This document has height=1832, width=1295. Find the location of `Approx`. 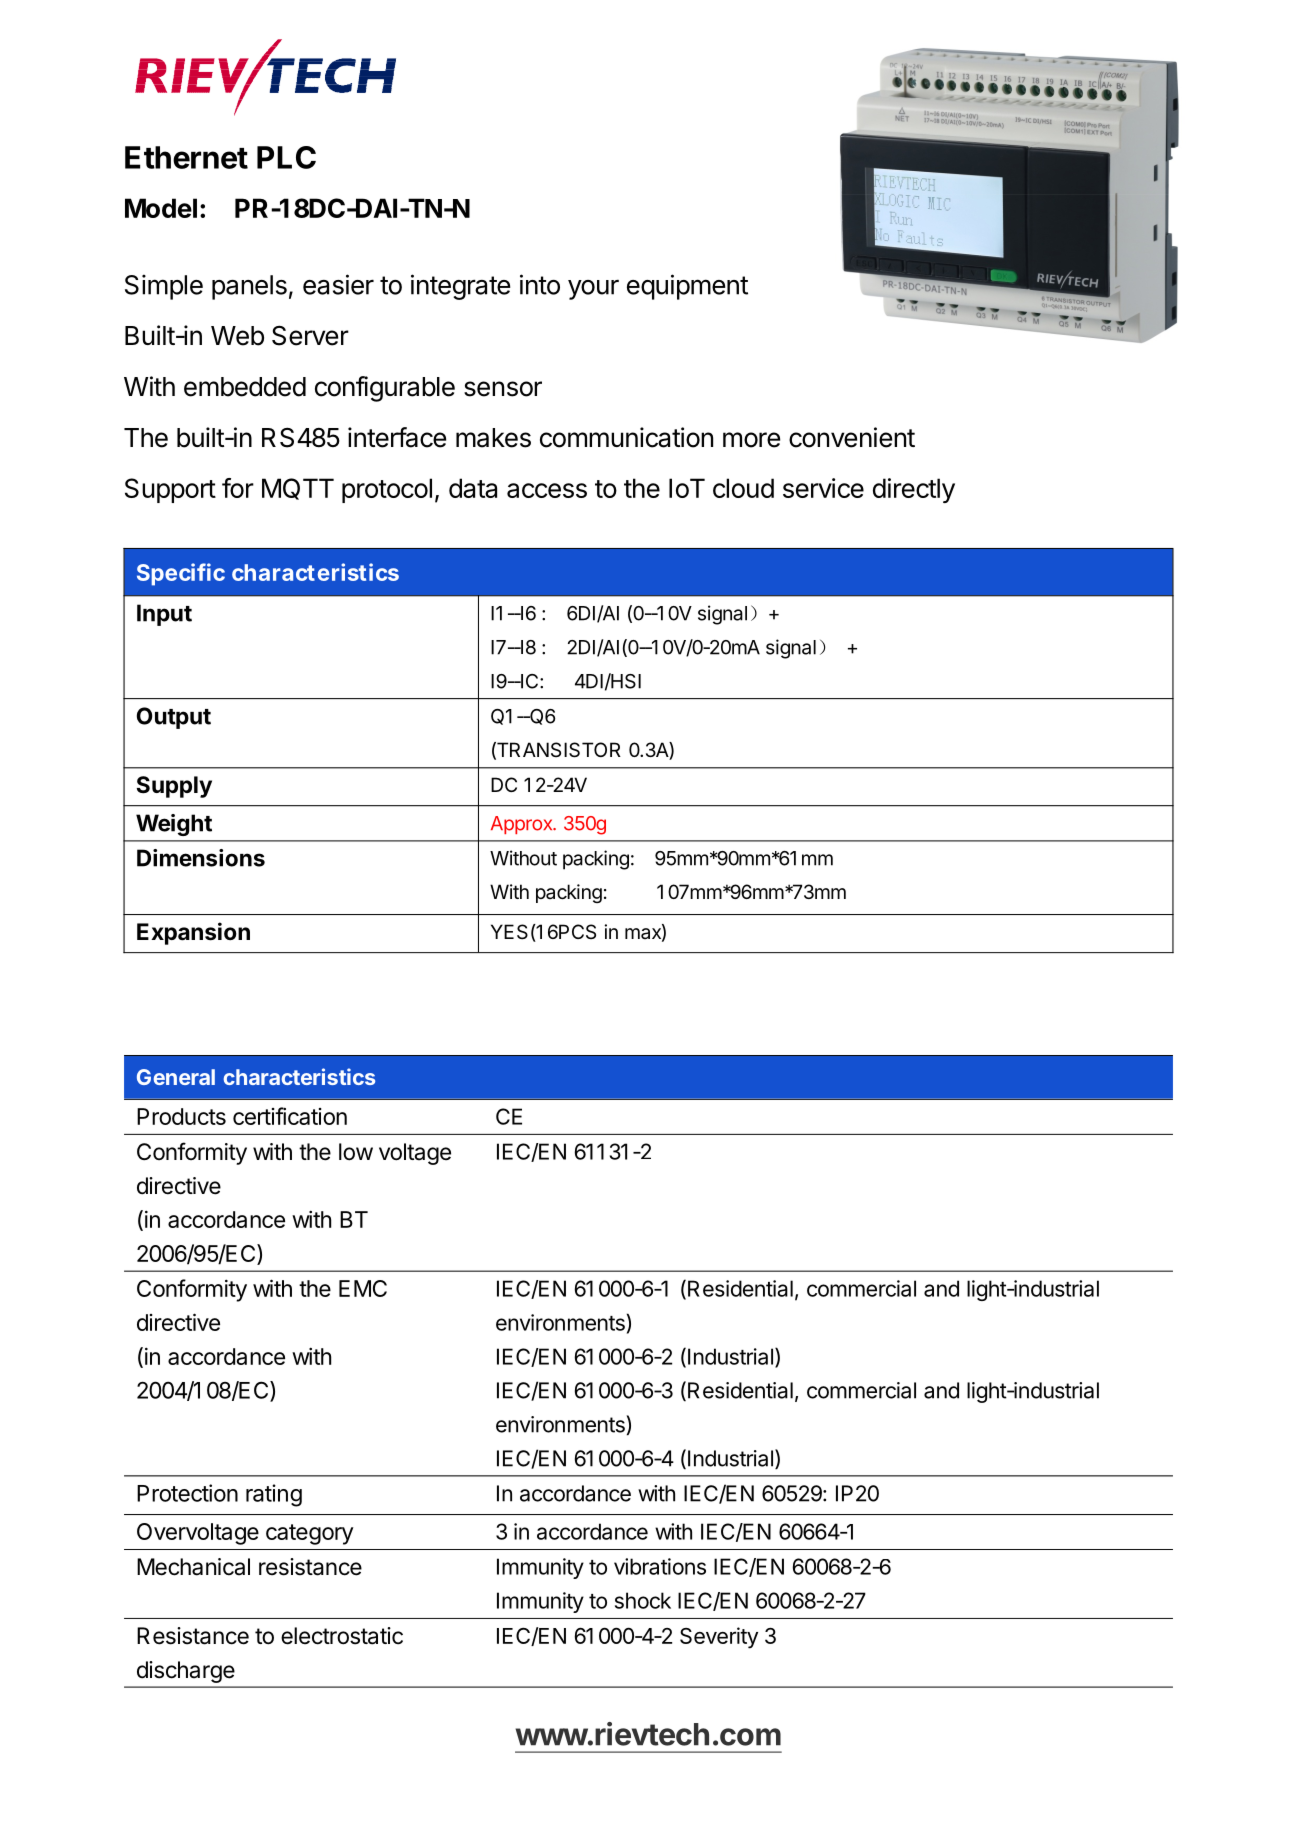

Approx is located at coordinates (523, 825).
